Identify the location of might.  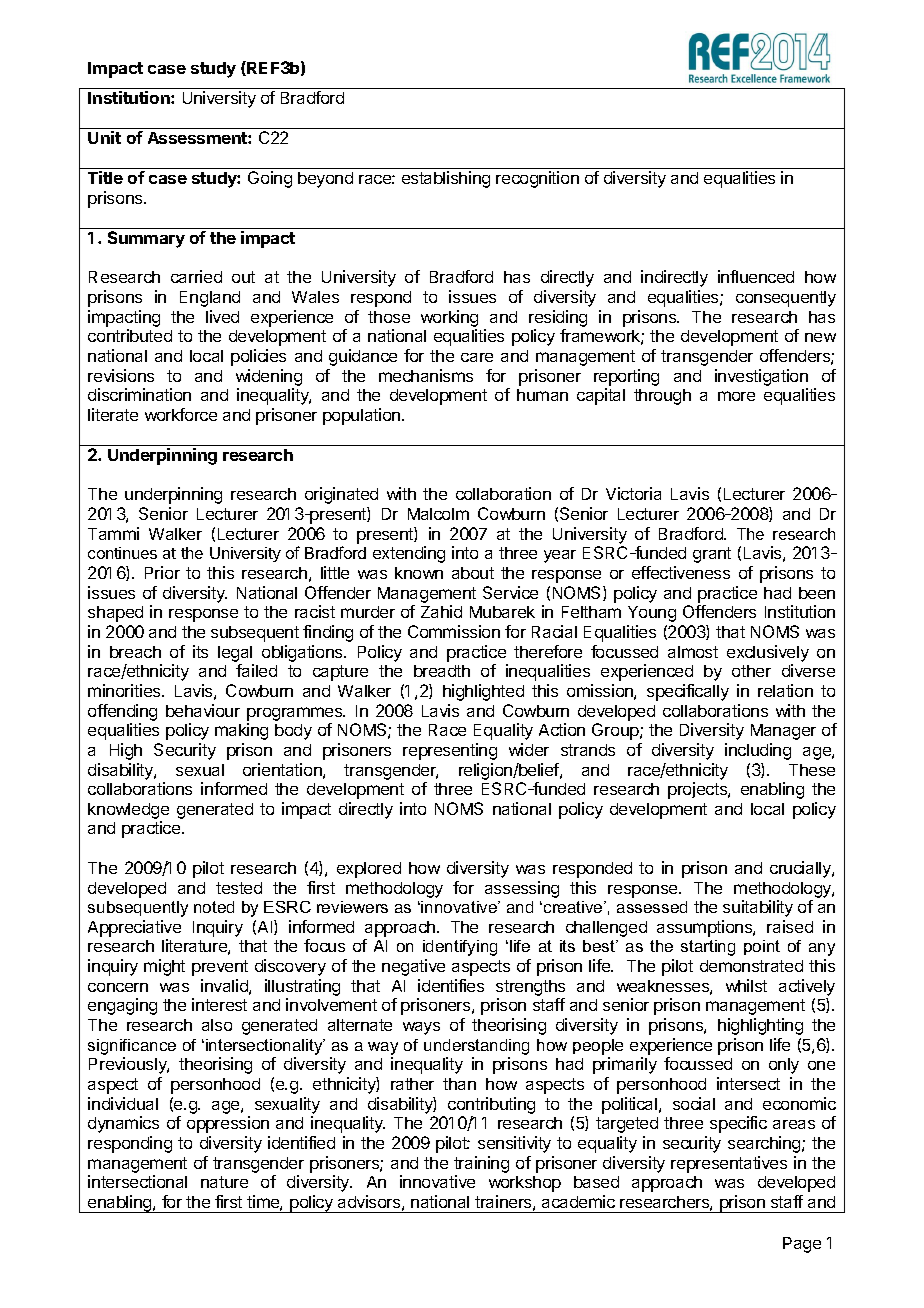
(164, 967).
